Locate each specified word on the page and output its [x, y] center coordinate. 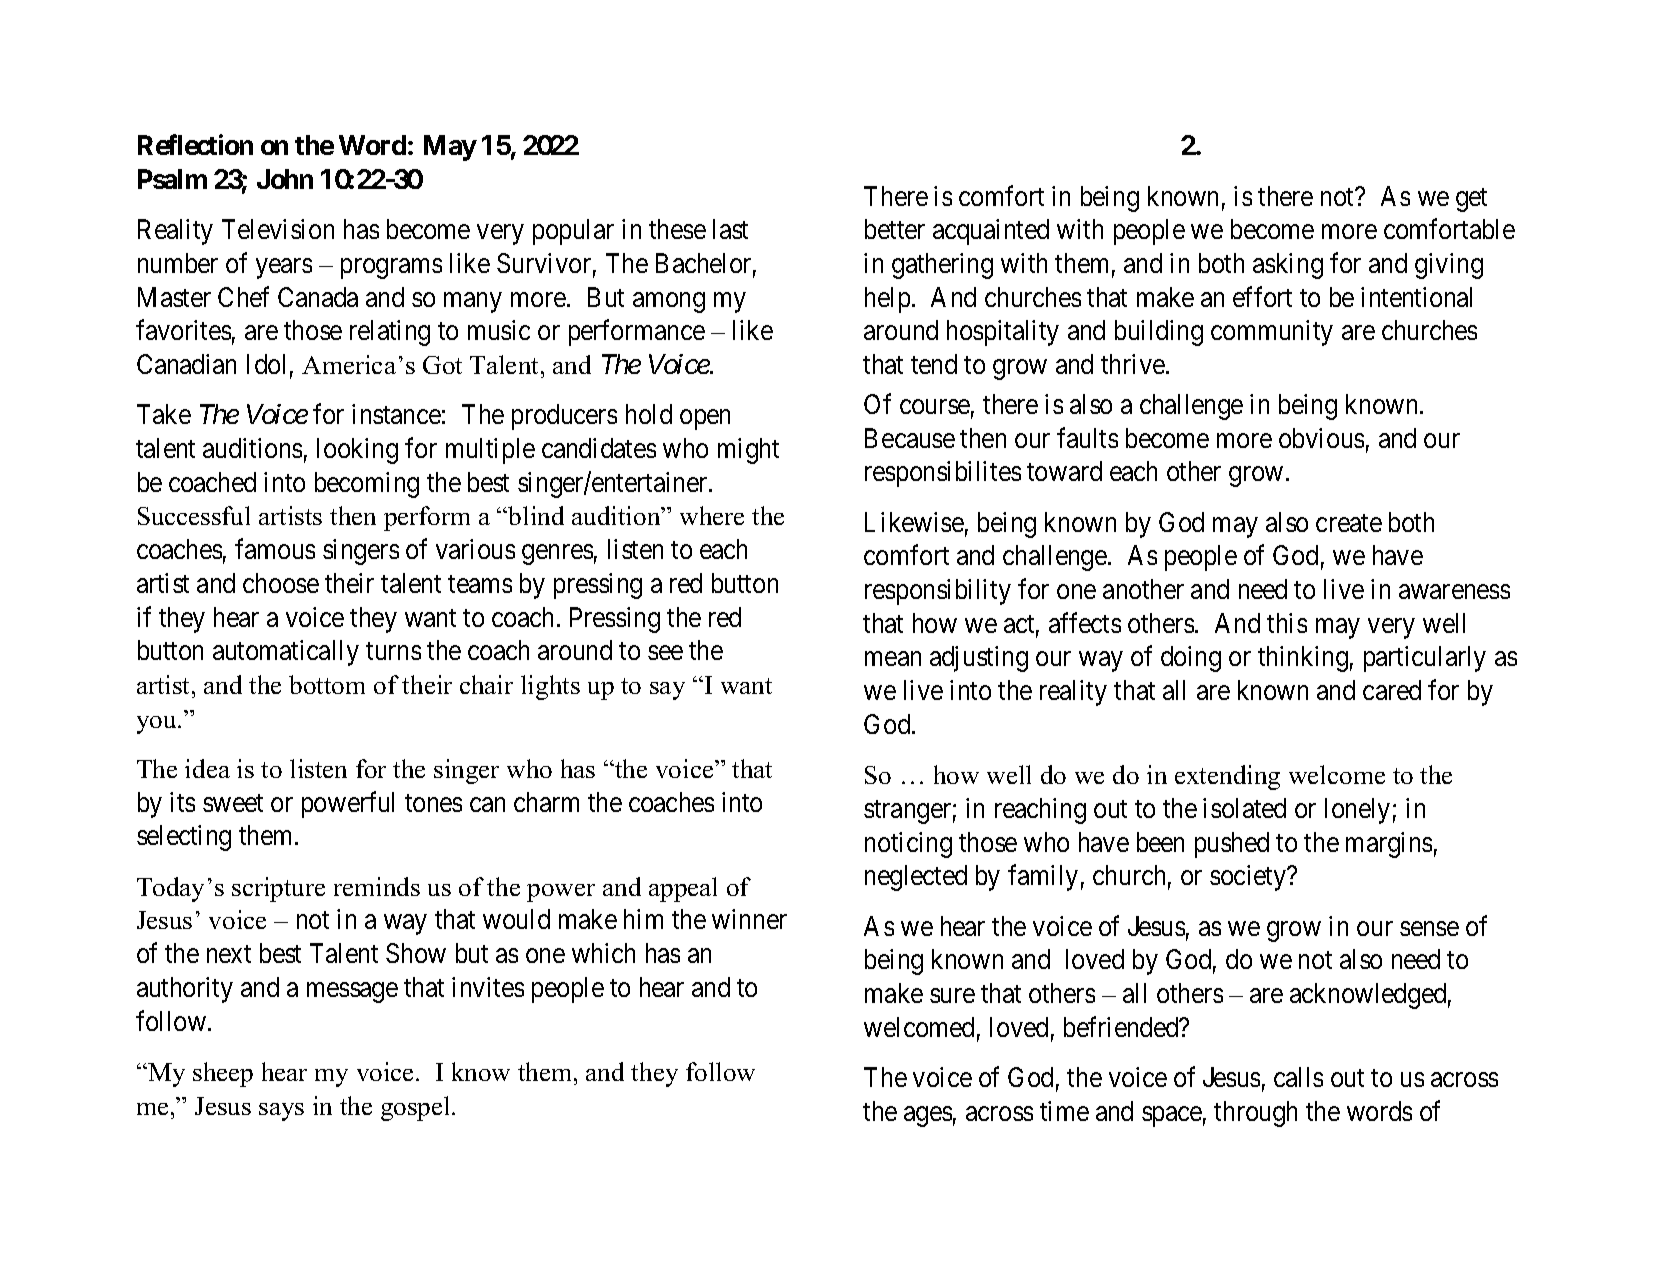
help [887, 300]
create [1349, 523]
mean [893, 659]
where [712, 515]
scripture [278, 889]
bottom [327, 684]
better [895, 229]
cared [1392, 690]
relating [390, 333]
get [1471, 200]
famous [275, 549]
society [1249, 878]
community [1272, 333]
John [285, 179]
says [281, 1112]
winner [749, 919]
